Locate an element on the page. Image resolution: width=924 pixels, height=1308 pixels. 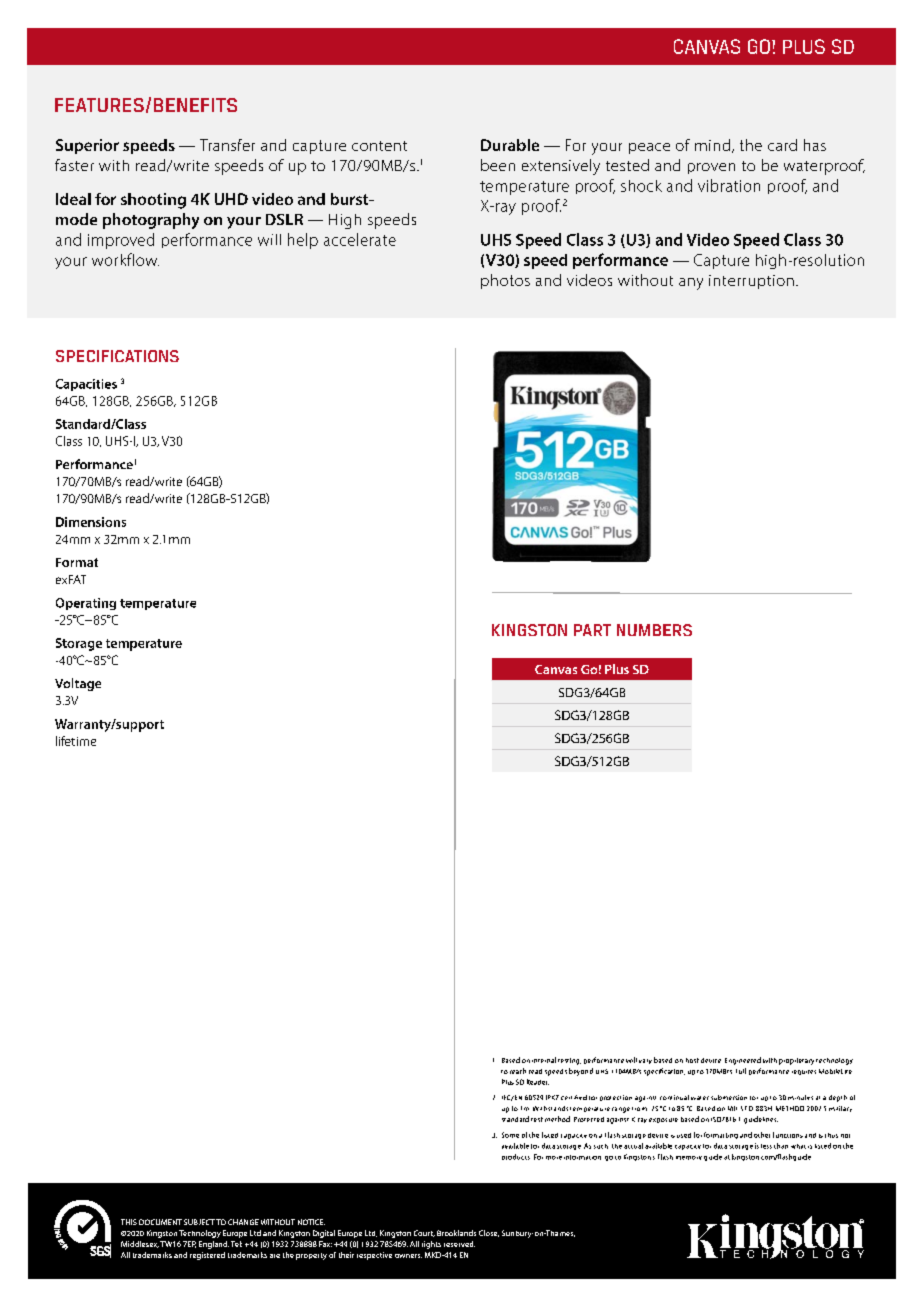
been is located at coordinates (498, 165).
